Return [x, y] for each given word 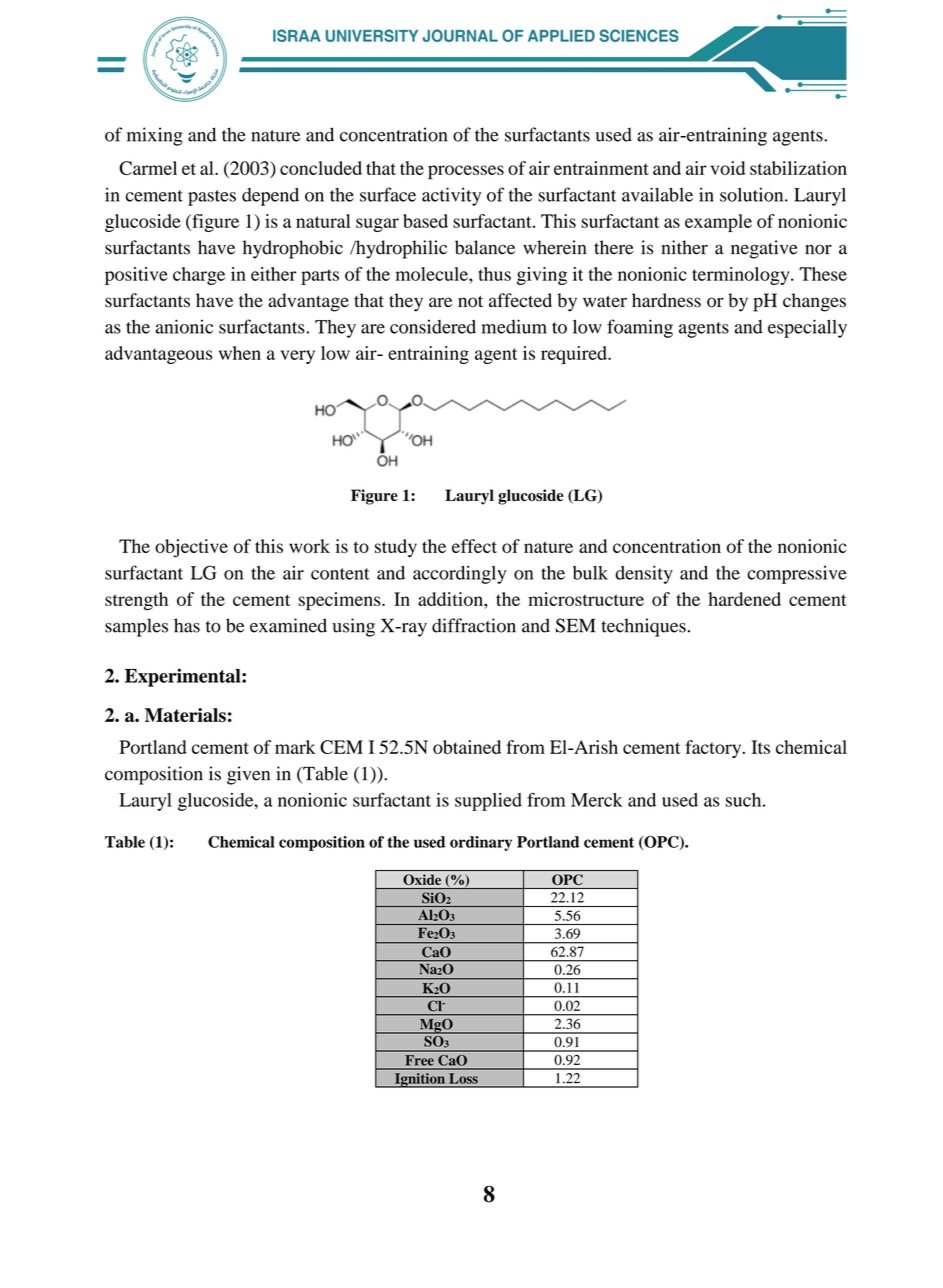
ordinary [481, 843]
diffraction [474, 625]
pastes [212, 198]
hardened [744, 599]
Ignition [419, 1080]
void [728, 168]
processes [466, 172]
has [187, 625]
